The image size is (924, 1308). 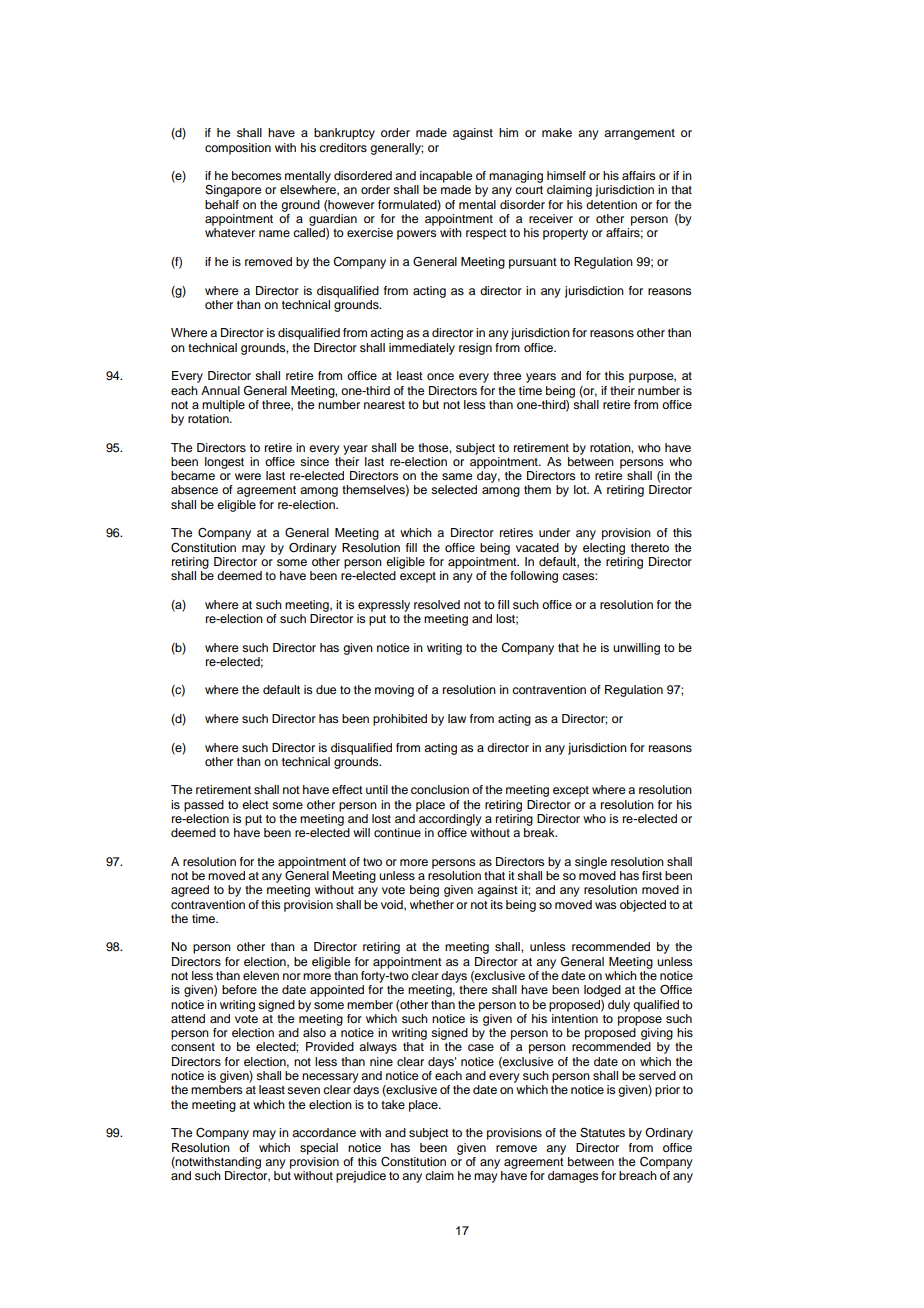 I want to click on special, so click(x=319, y=1149).
